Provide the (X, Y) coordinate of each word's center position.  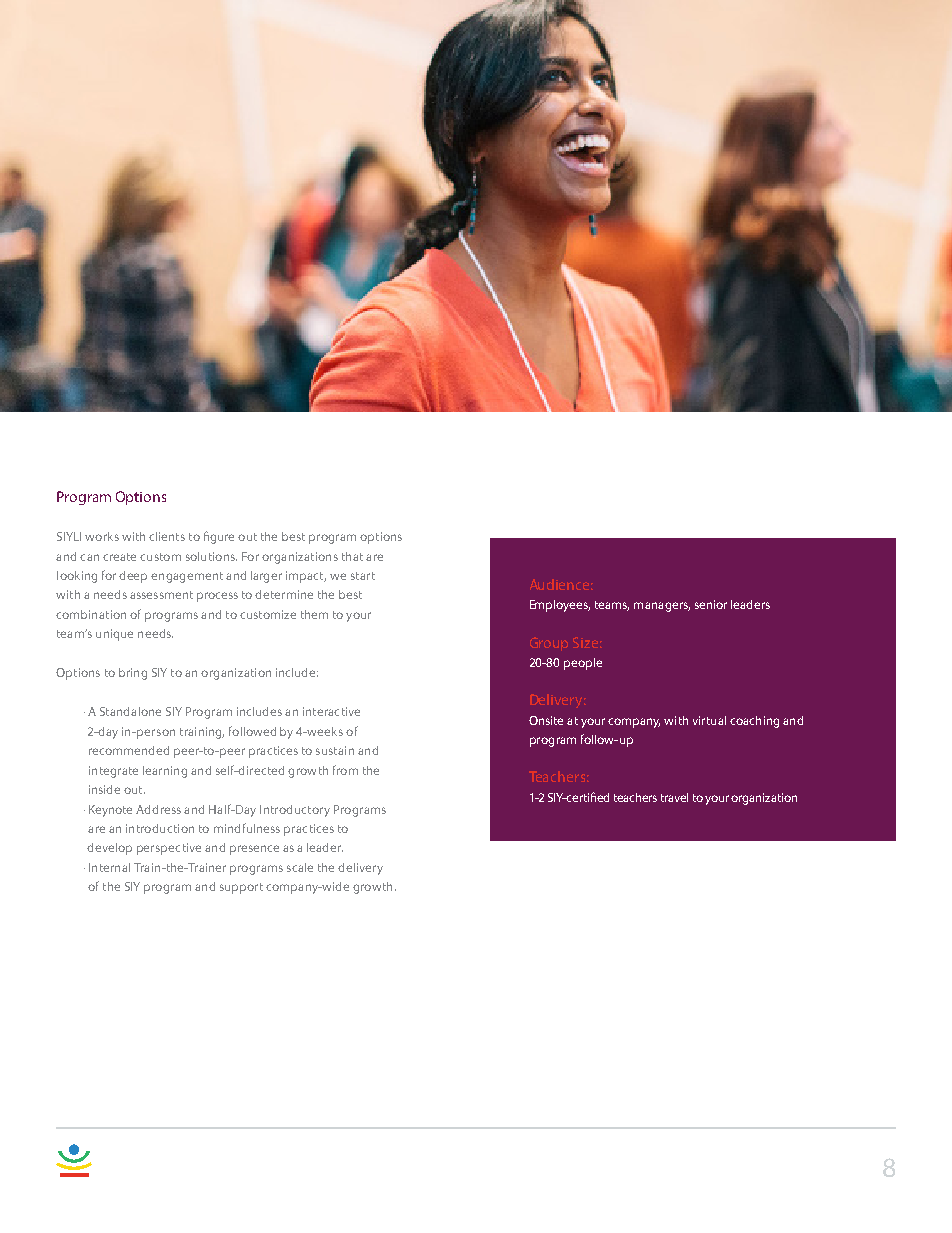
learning (165, 772)
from (345, 770)
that (352, 556)
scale (300, 867)
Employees (560, 606)
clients (167, 536)
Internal (109, 867)
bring (133, 674)
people (583, 664)
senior (711, 604)
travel (674, 797)
